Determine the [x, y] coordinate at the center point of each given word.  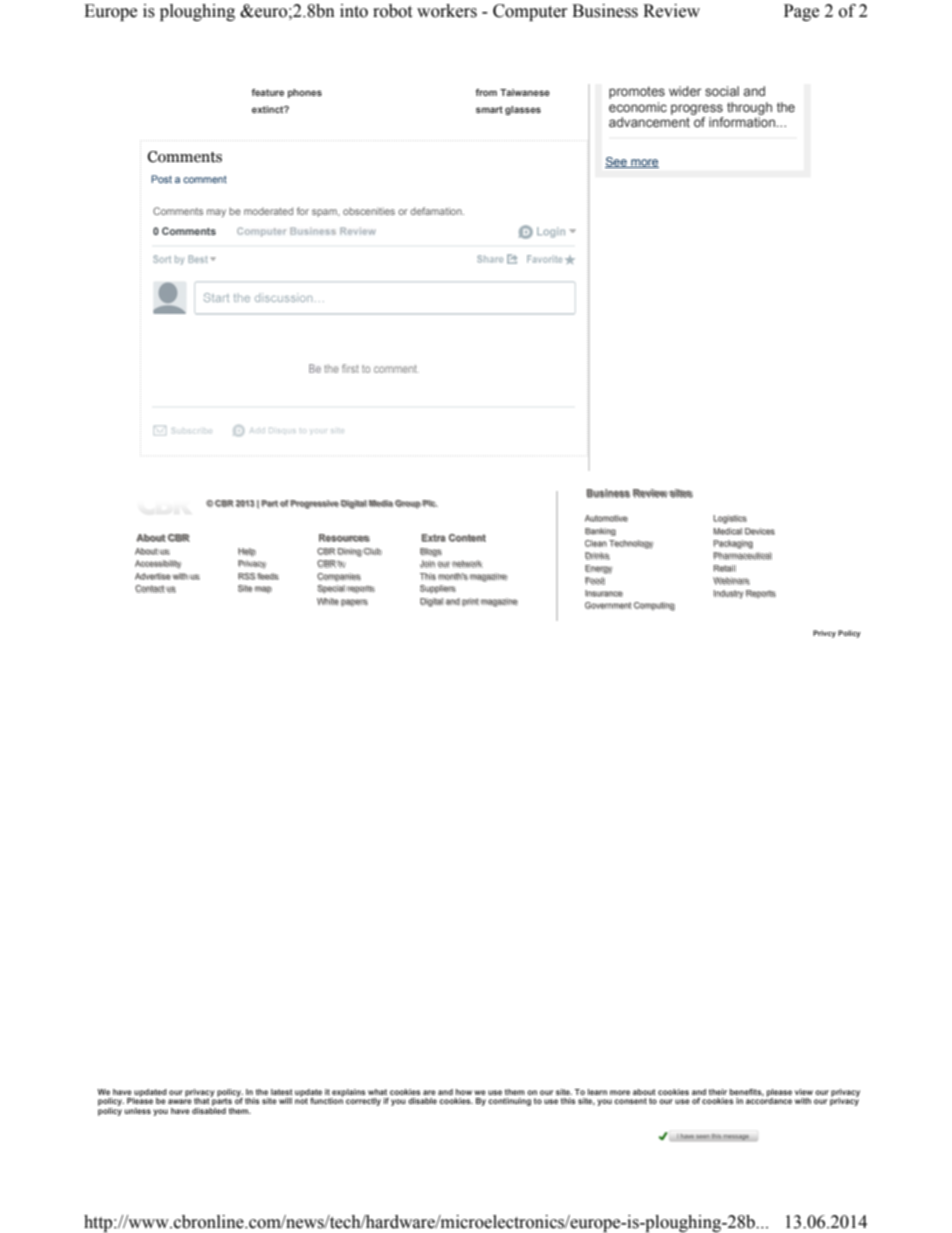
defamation [437, 211]
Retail [724, 568]
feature [267, 92]
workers [447, 11]
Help [247, 552]
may [216, 213]
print [470, 602]
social [722, 91]
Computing [654, 606]
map [263, 590]
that [202, 1100]
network [467, 564]
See [617, 162]
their [718, 1092]
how [464, 1092]
